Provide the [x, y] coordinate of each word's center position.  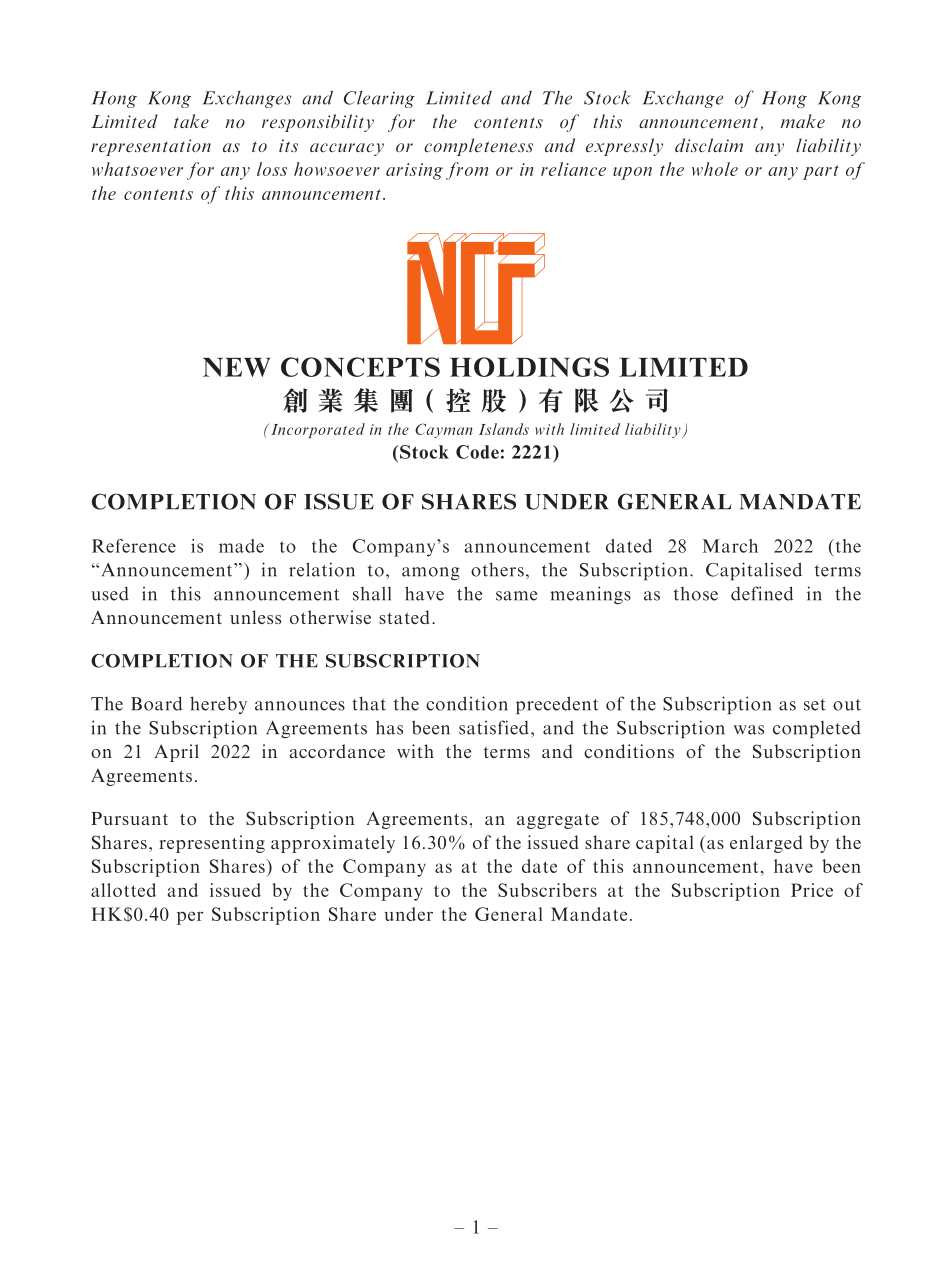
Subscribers [547, 890]
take [191, 121]
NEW [236, 367]
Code [477, 452]
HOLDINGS [529, 367]
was [749, 730]
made [241, 546]
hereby [218, 705]
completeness [478, 147]
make [803, 121]
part [821, 172]
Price [812, 890]
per [190, 918]
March [730, 546]
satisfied [494, 727]
